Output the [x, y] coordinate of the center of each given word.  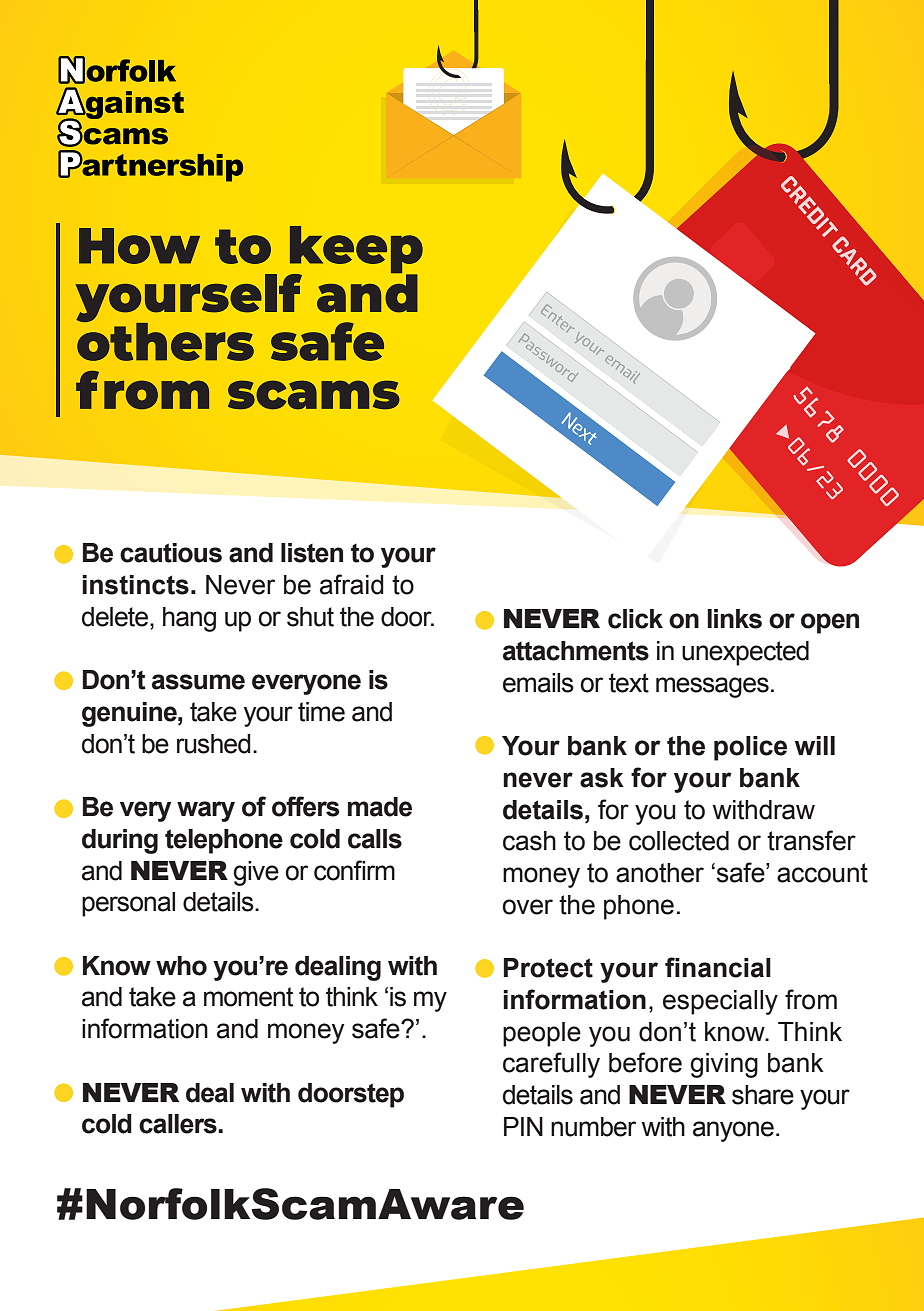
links [734, 619]
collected [679, 841]
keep [355, 251]
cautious [171, 553]
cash [529, 841]
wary [206, 811]
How [139, 246]
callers [179, 1124]
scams [314, 394]
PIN [523, 1126]
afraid [352, 584]
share [763, 1095]
